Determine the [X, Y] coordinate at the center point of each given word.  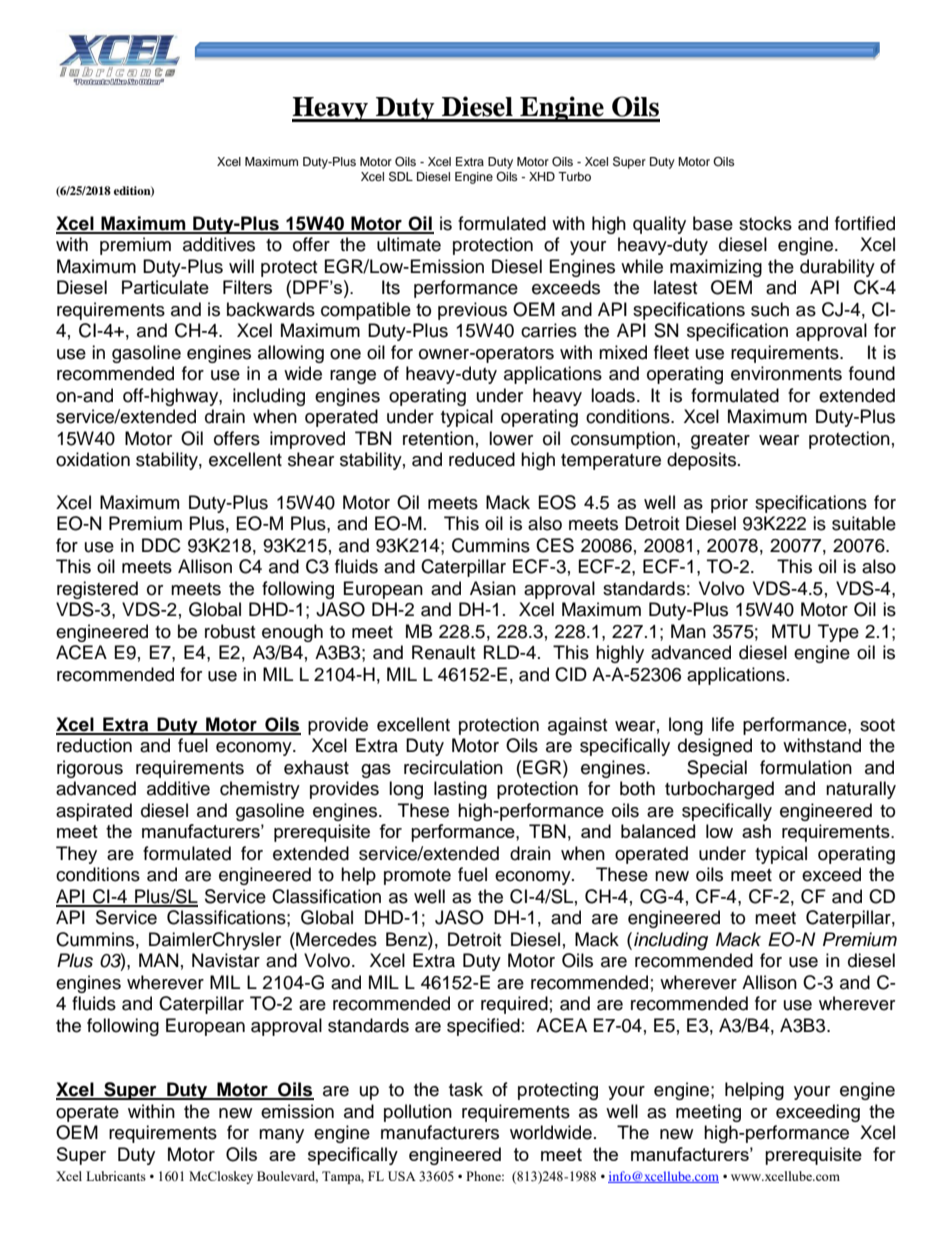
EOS [557, 502]
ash [756, 831]
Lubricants [116, 1176]
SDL [401, 176]
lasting [460, 790]
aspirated [94, 812]
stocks [765, 223]
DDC [161, 545]
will [241, 266]
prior [729, 504]
